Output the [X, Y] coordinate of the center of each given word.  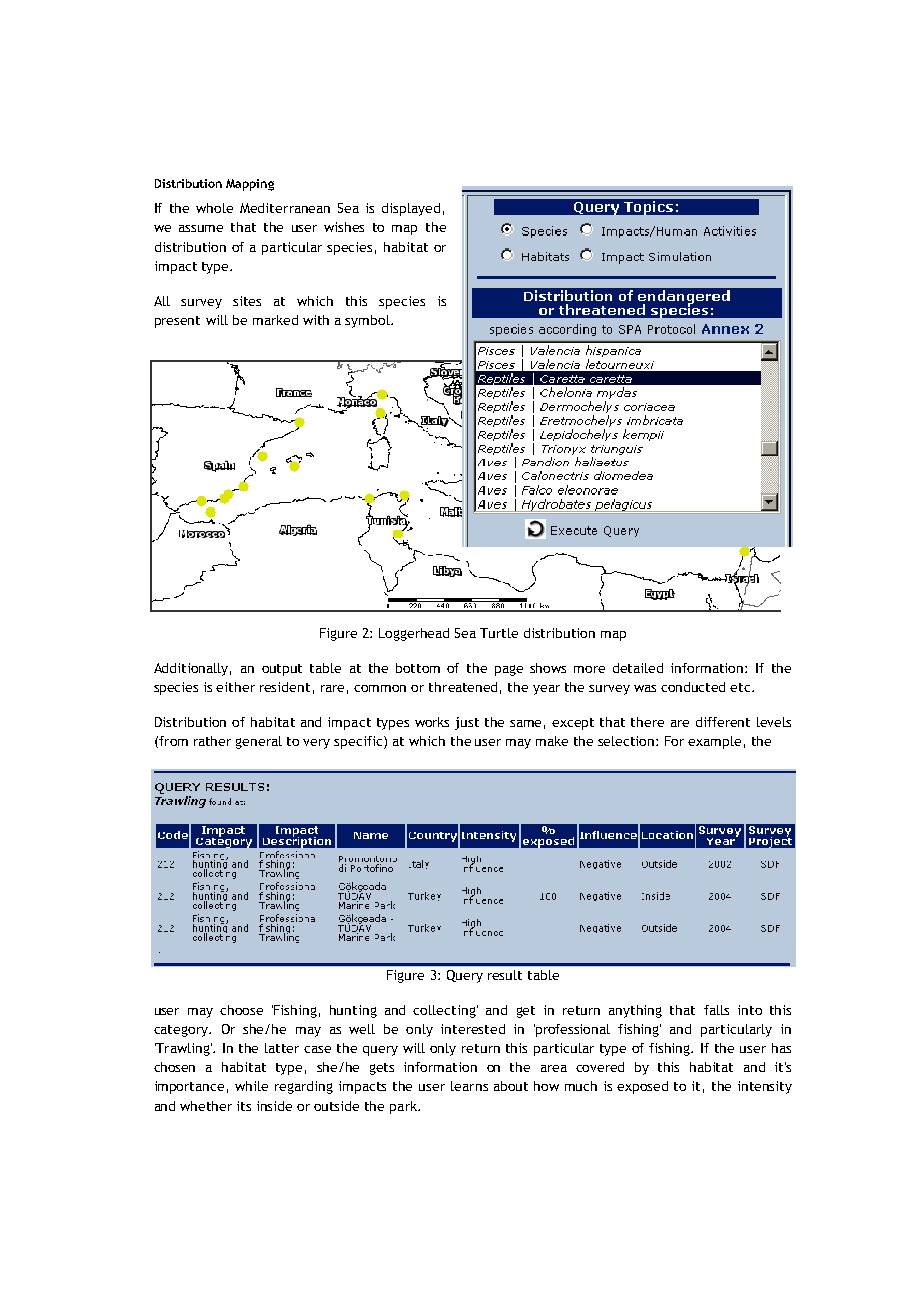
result [505, 975]
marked [275, 320]
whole [214, 208]
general [259, 742]
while [251, 1086]
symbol [368, 321]
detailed [638, 668]
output [282, 670]
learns [469, 1086]
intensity [765, 1087]
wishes [344, 227]
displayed [411, 209]
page [509, 670]
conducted [693, 687]
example [714, 742]
